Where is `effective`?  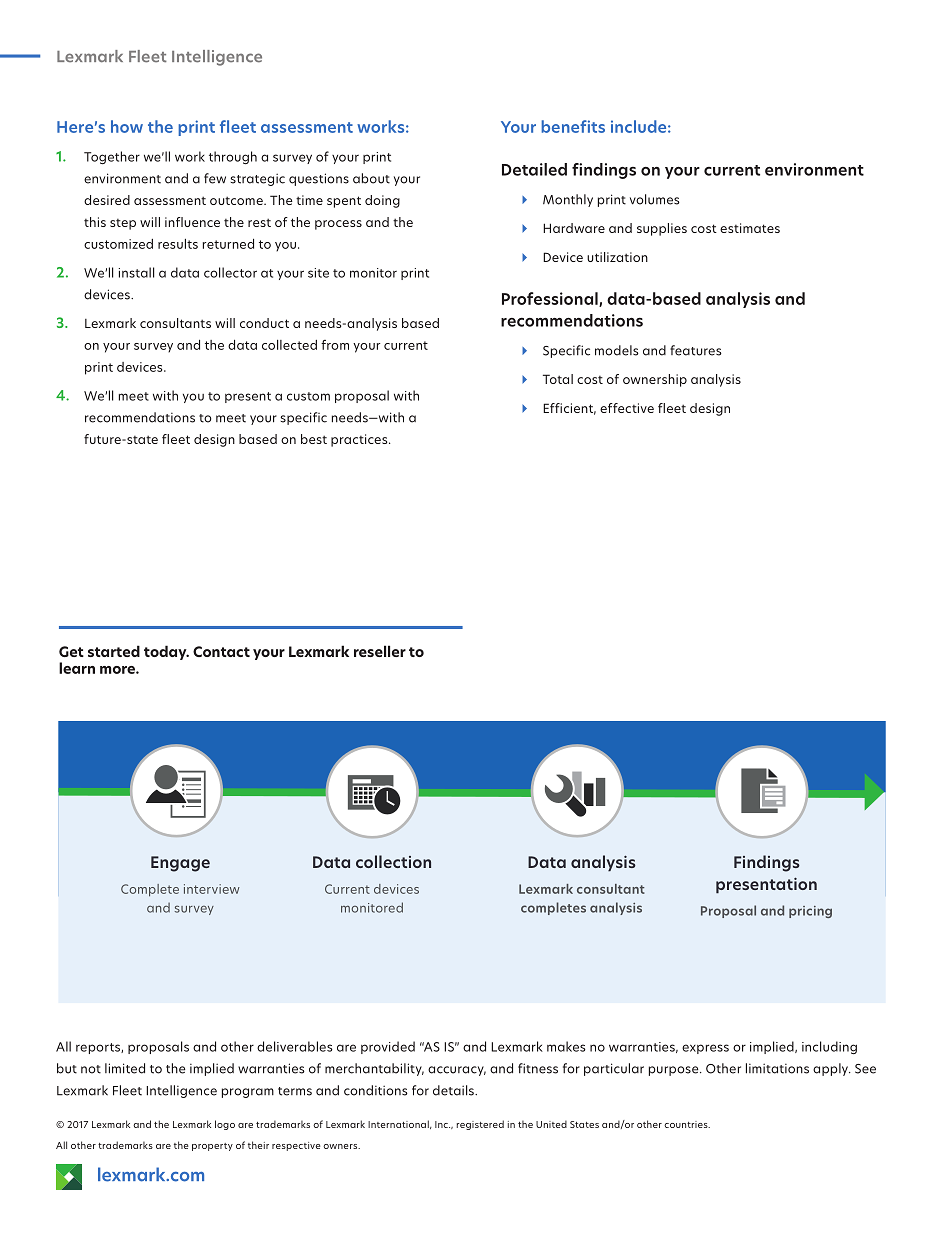 effective is located at coordinates (627, 408).
